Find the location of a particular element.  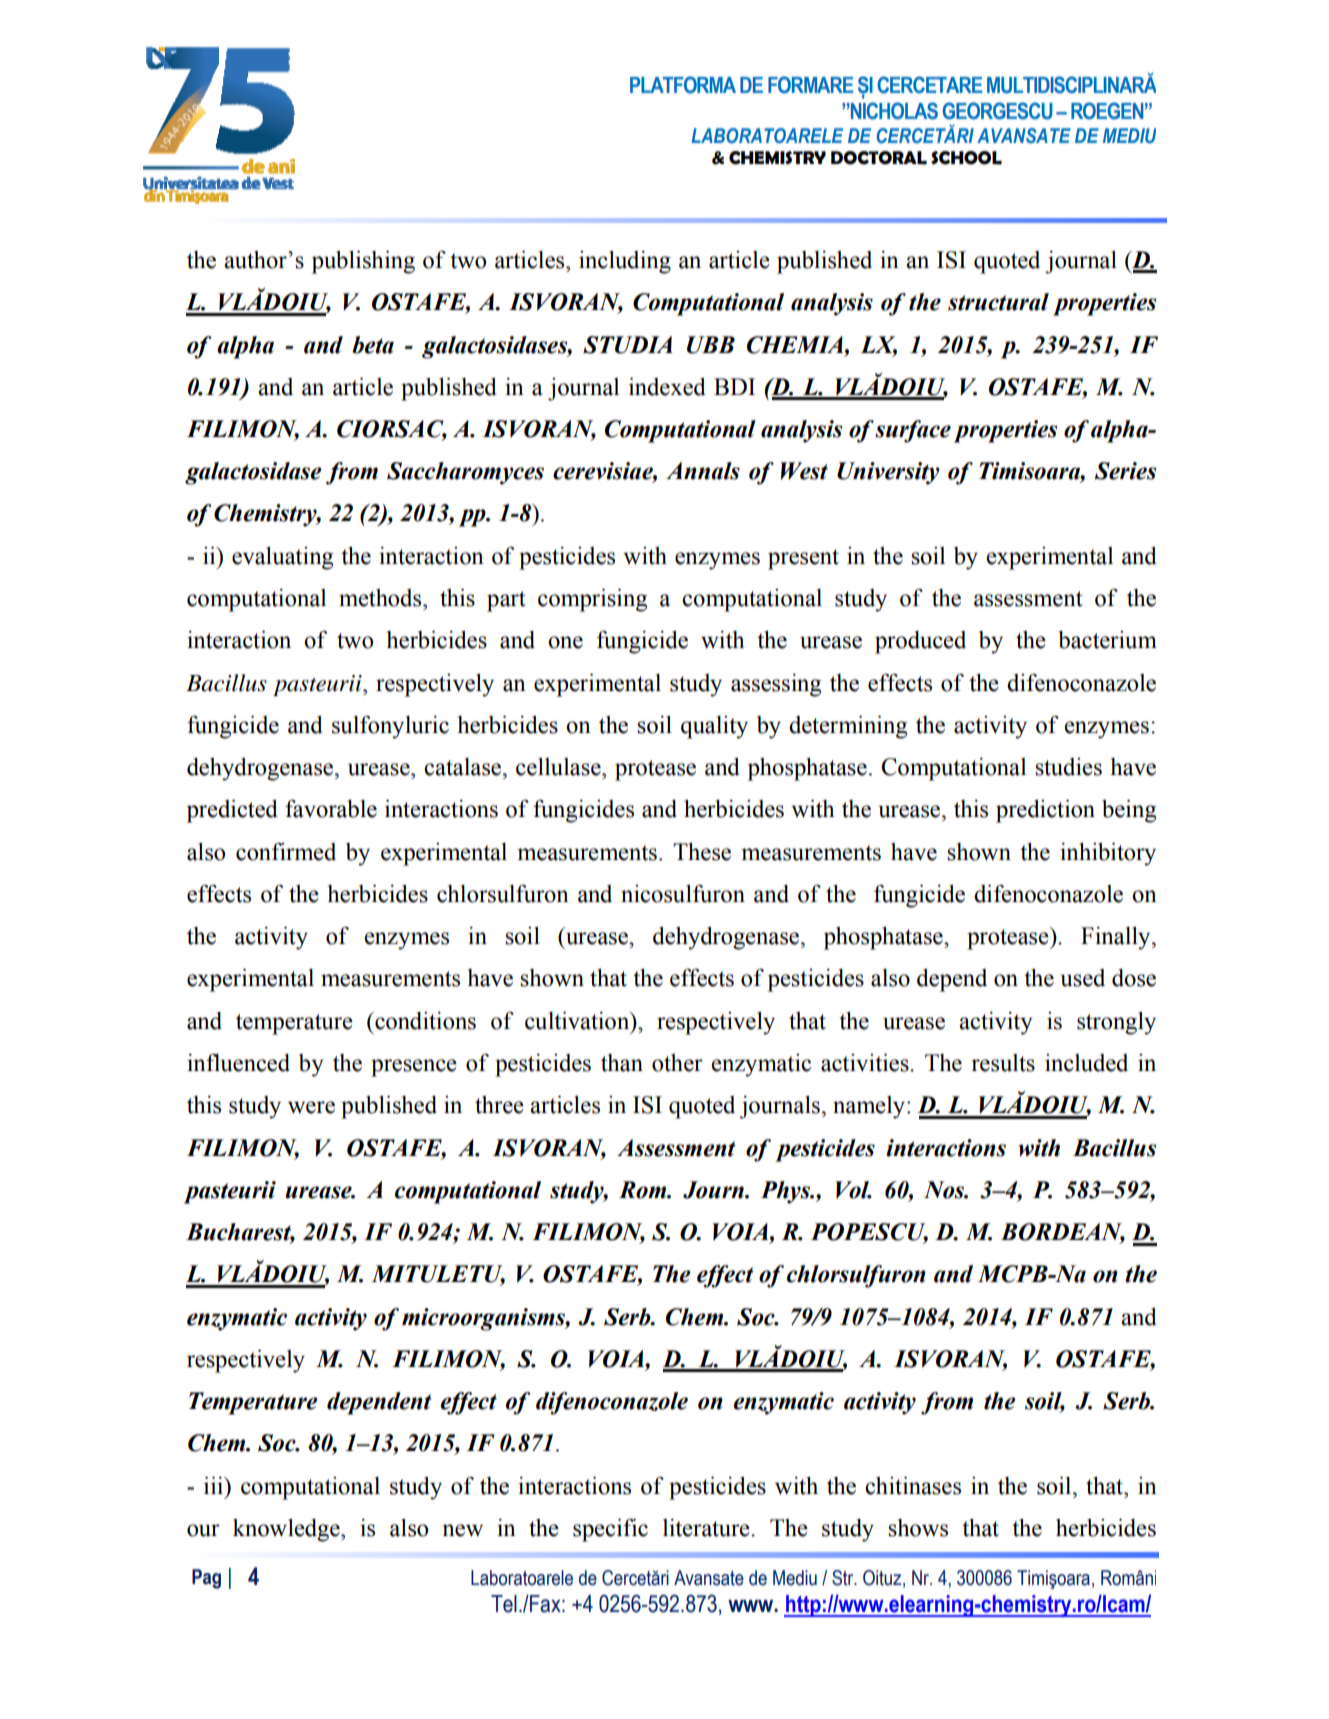

prediction is located at coordinates (1045, 811).
